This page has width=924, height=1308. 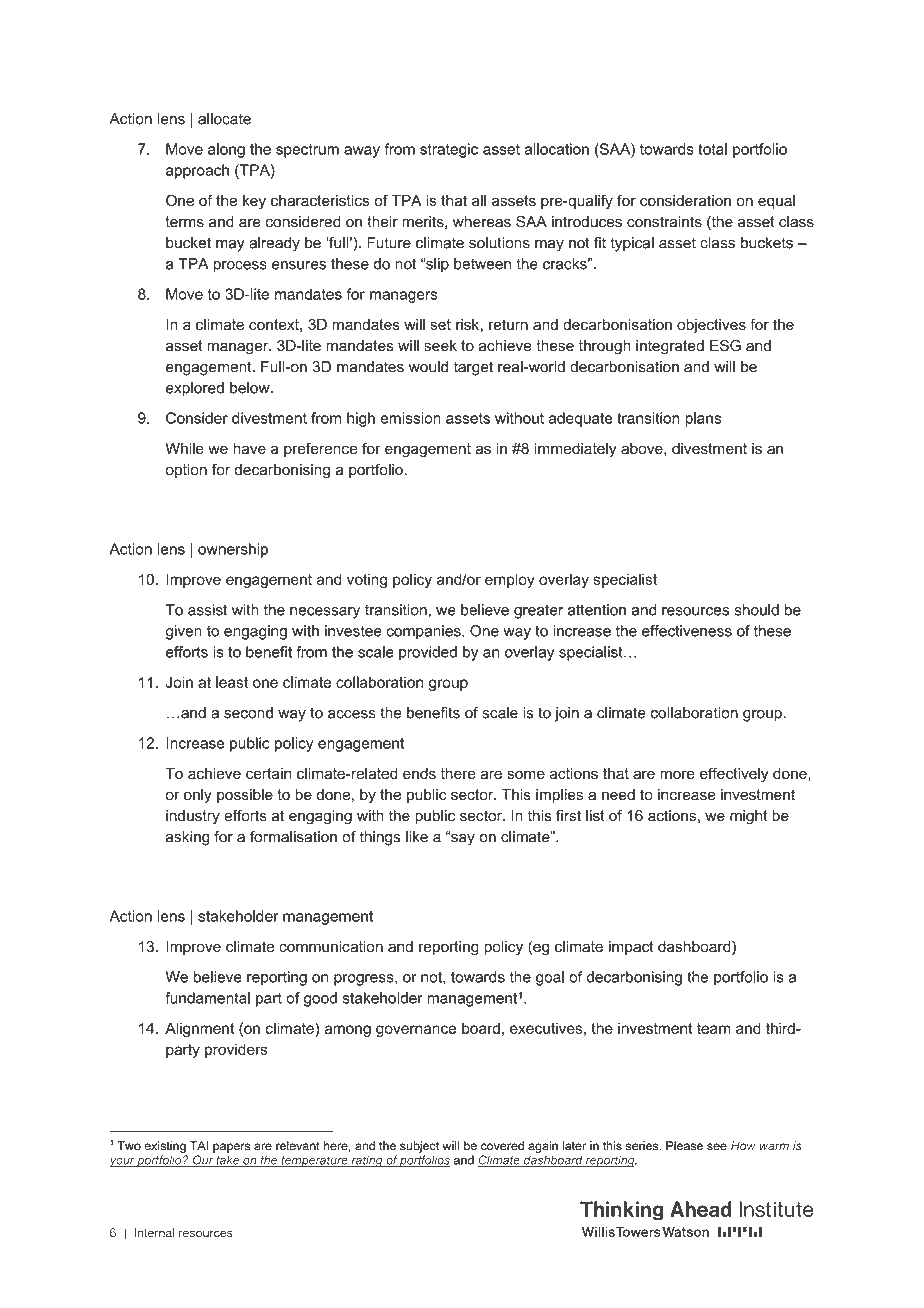 What do you see at coordinates (419, 1147) in the page?
I see `subject` at bounding box center [419, 1147].
